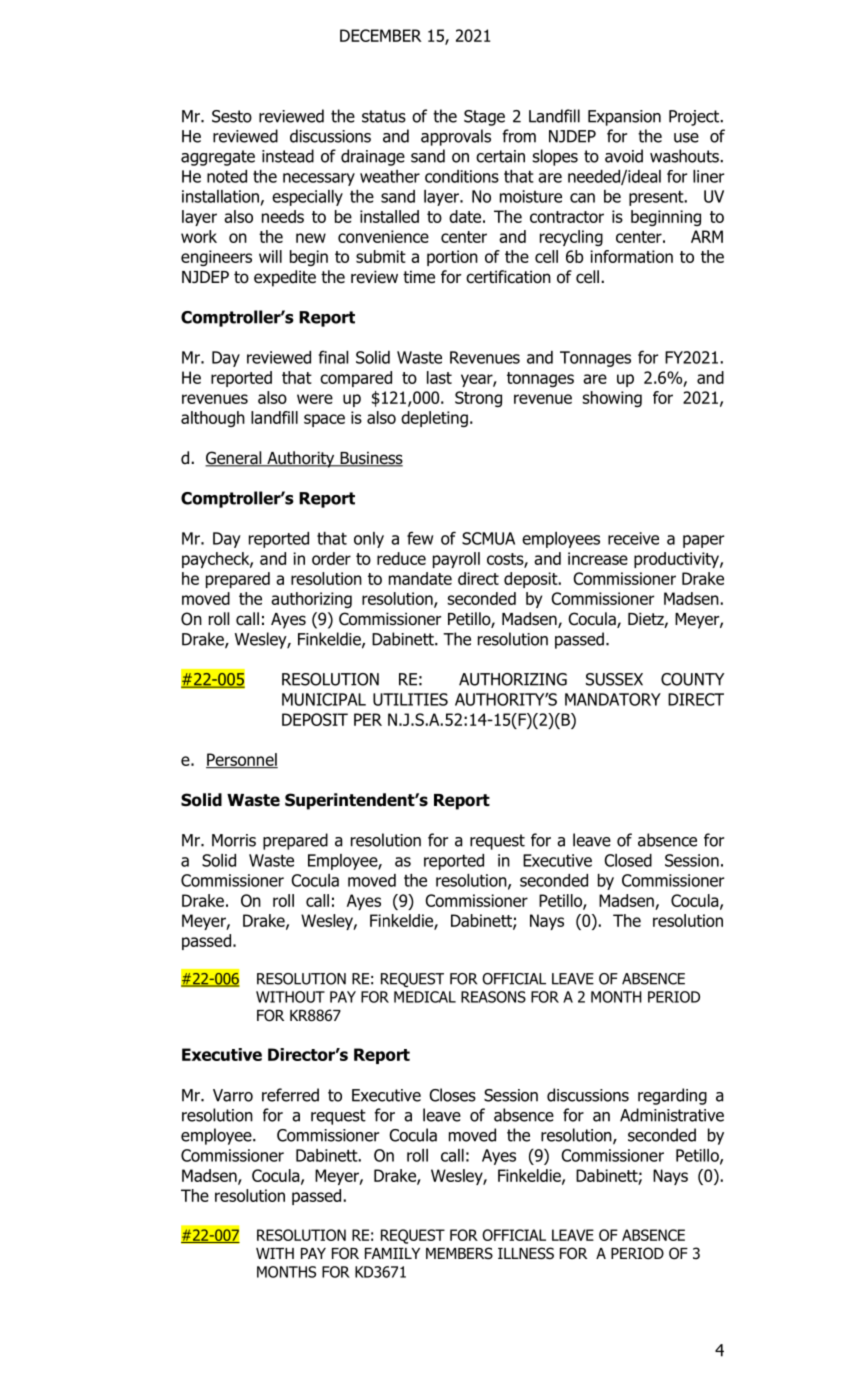  I want to click on UTILITIES, so click(410, 699).
